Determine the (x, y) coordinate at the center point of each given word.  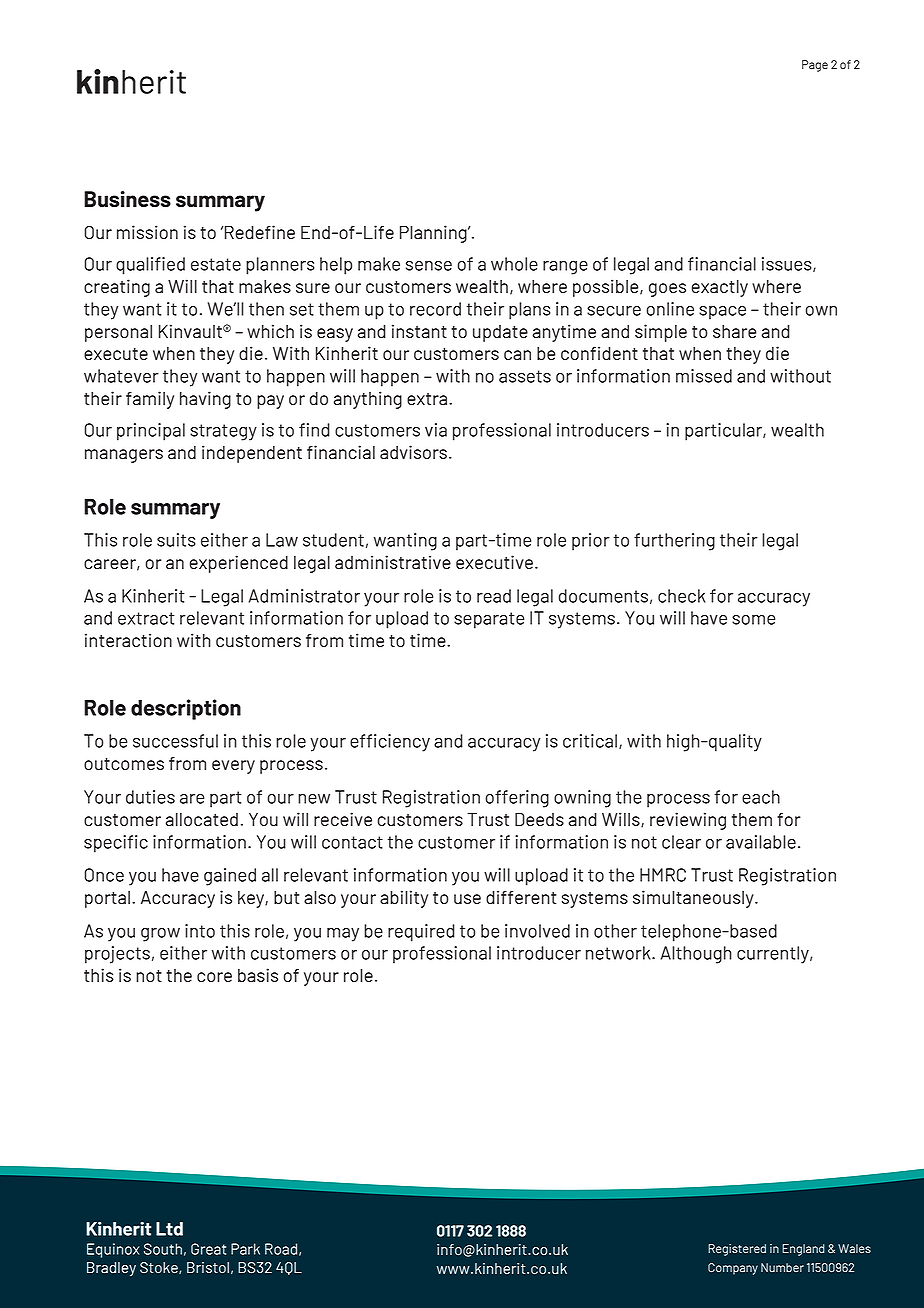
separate (489, 620)
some (753, 620)
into (200, 931)
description (186, 709)
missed (704, 376)
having (205, 400)
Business (127, 199)
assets (525, 376)
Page (815, 66)
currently (774, 955)
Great (208, 1249)
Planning (434, 234)
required (421, 933)
